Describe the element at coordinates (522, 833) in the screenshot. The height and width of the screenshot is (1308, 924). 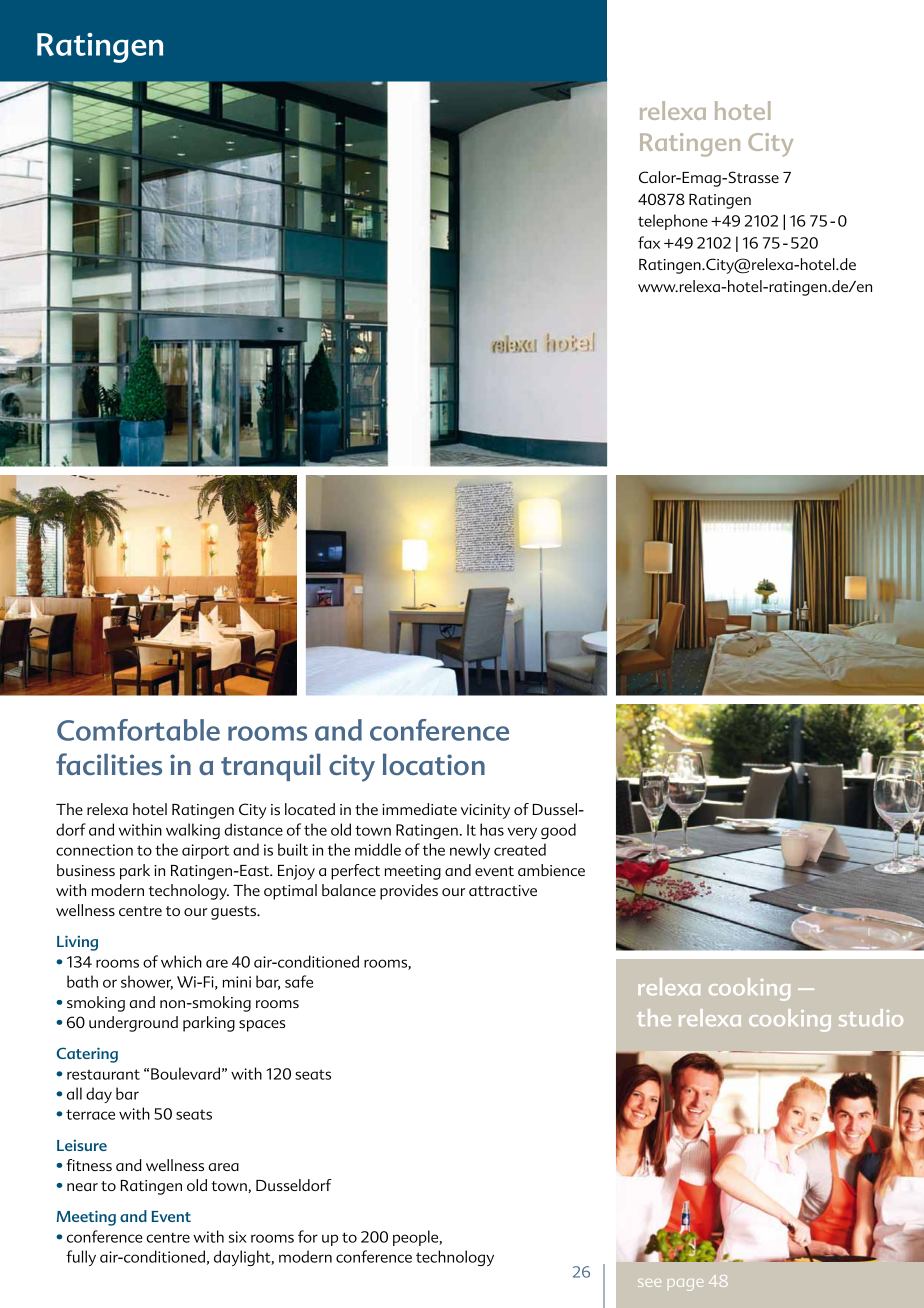
I see `very` at that location.
